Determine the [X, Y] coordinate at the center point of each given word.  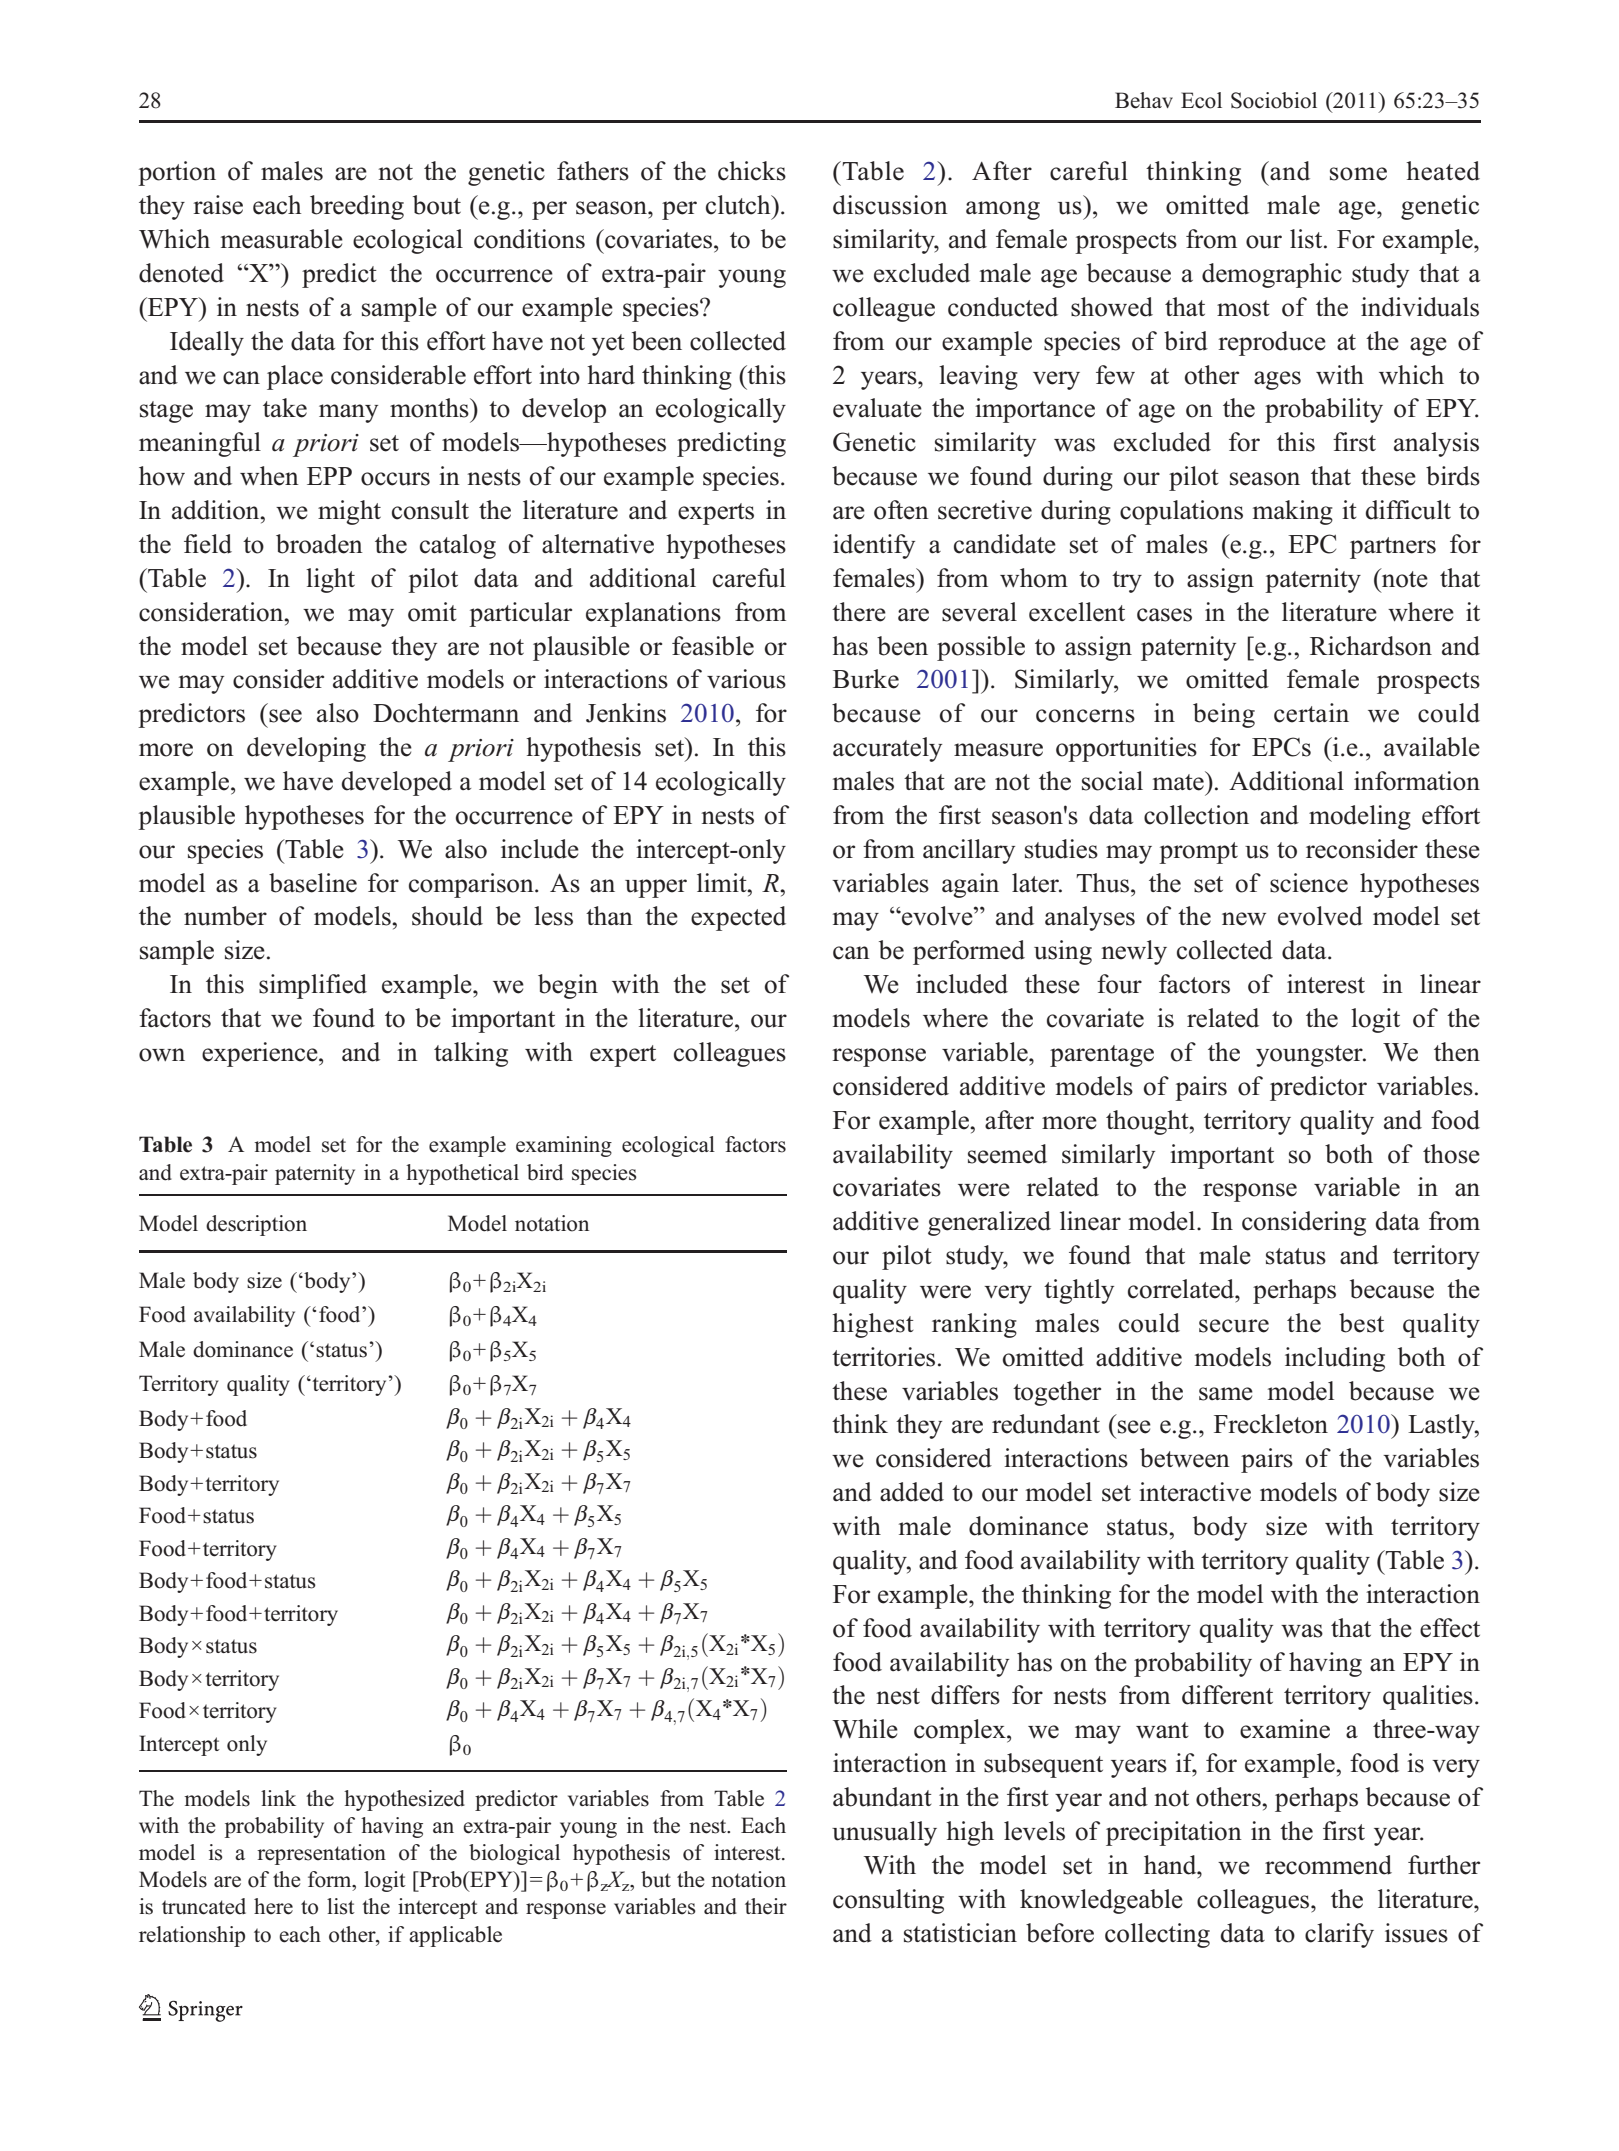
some [1358, 174]
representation [321, 1854]
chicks [752, 171]
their [766, 1906]
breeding [357, 207]
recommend [1328, 1865]
